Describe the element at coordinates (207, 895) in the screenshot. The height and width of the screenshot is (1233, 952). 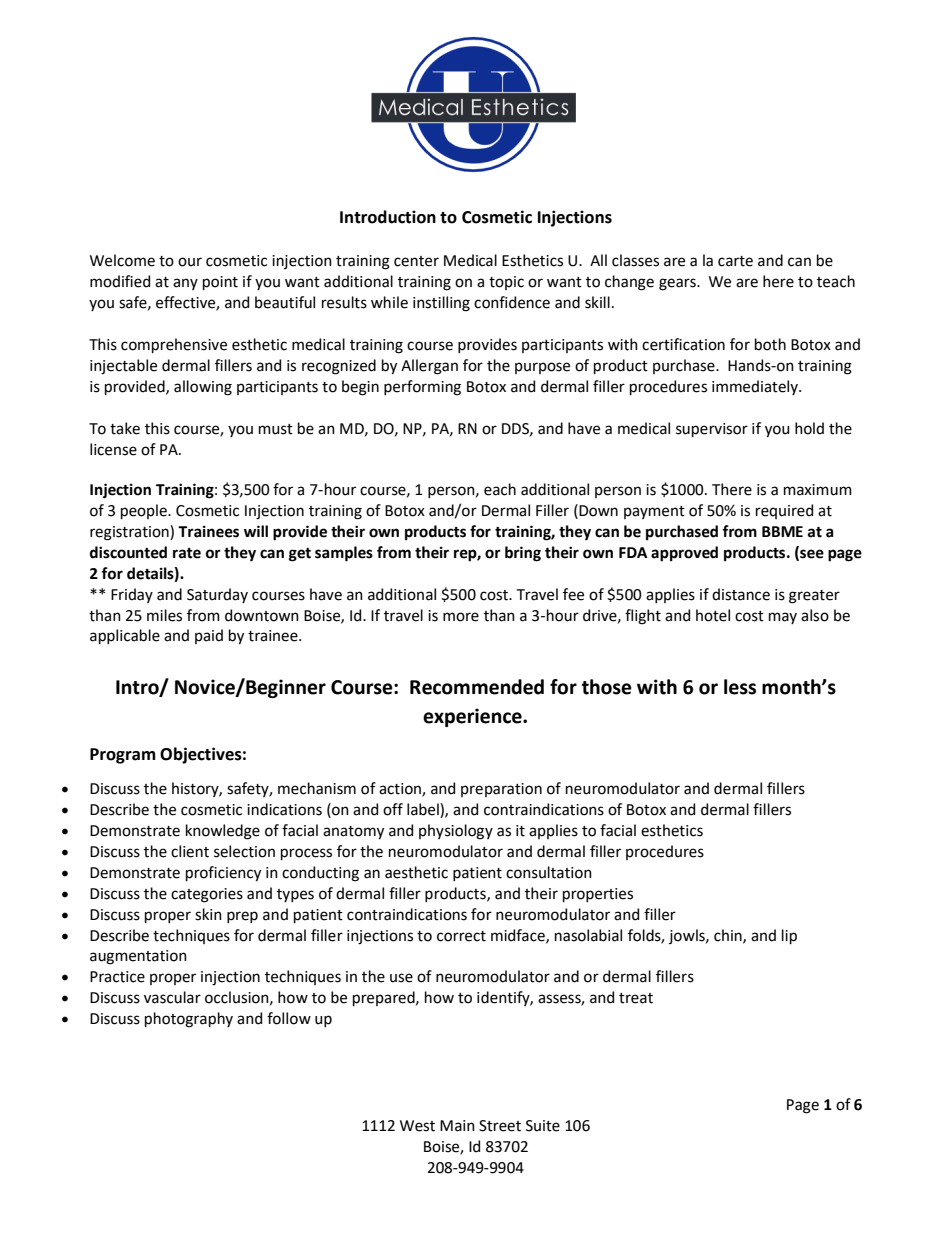
I see `categories` at that location.
